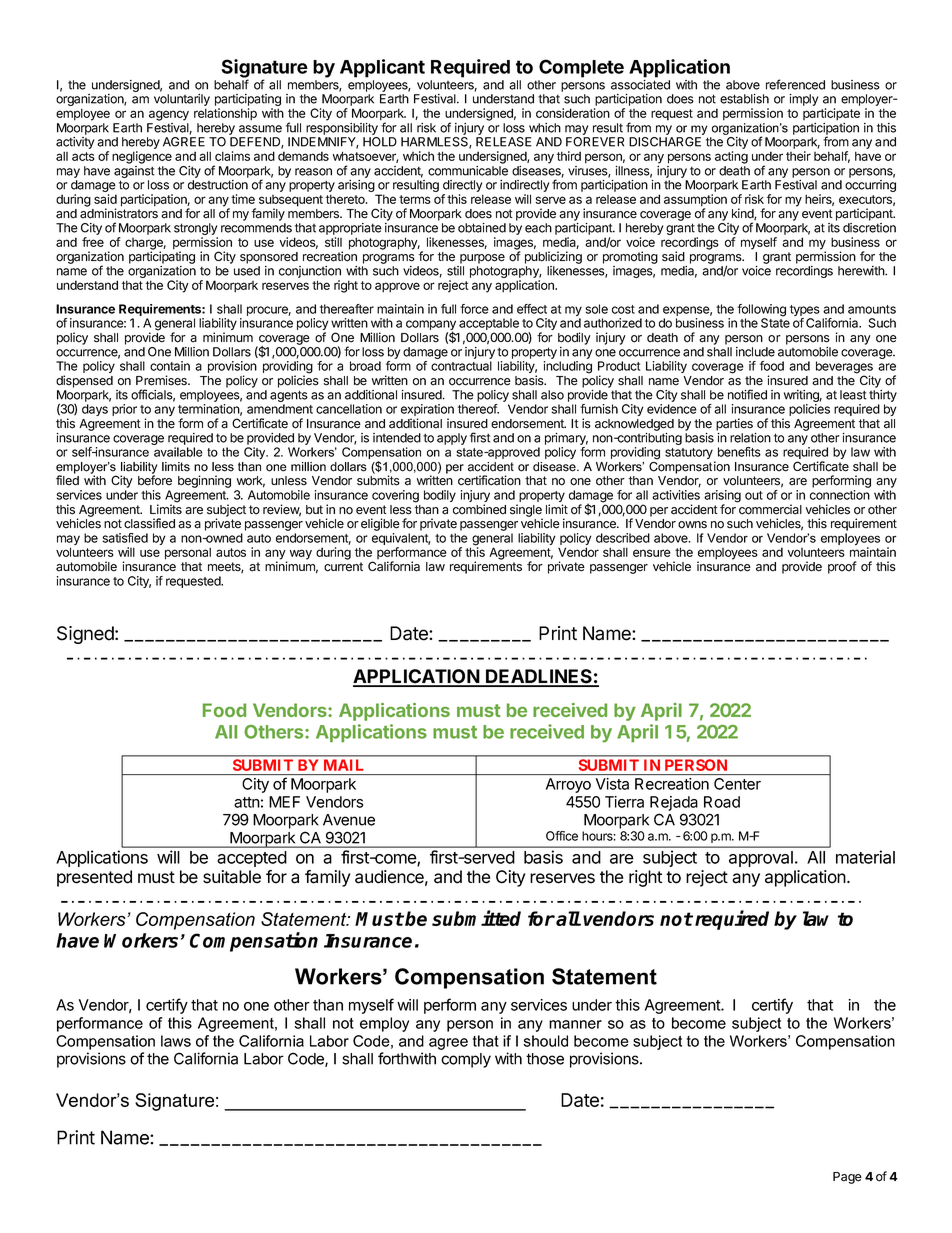 This page has height=1233, width=952. What do you see at coordinates (178, 452) in the page?
I see `available` at bounding box center [178, 452].
